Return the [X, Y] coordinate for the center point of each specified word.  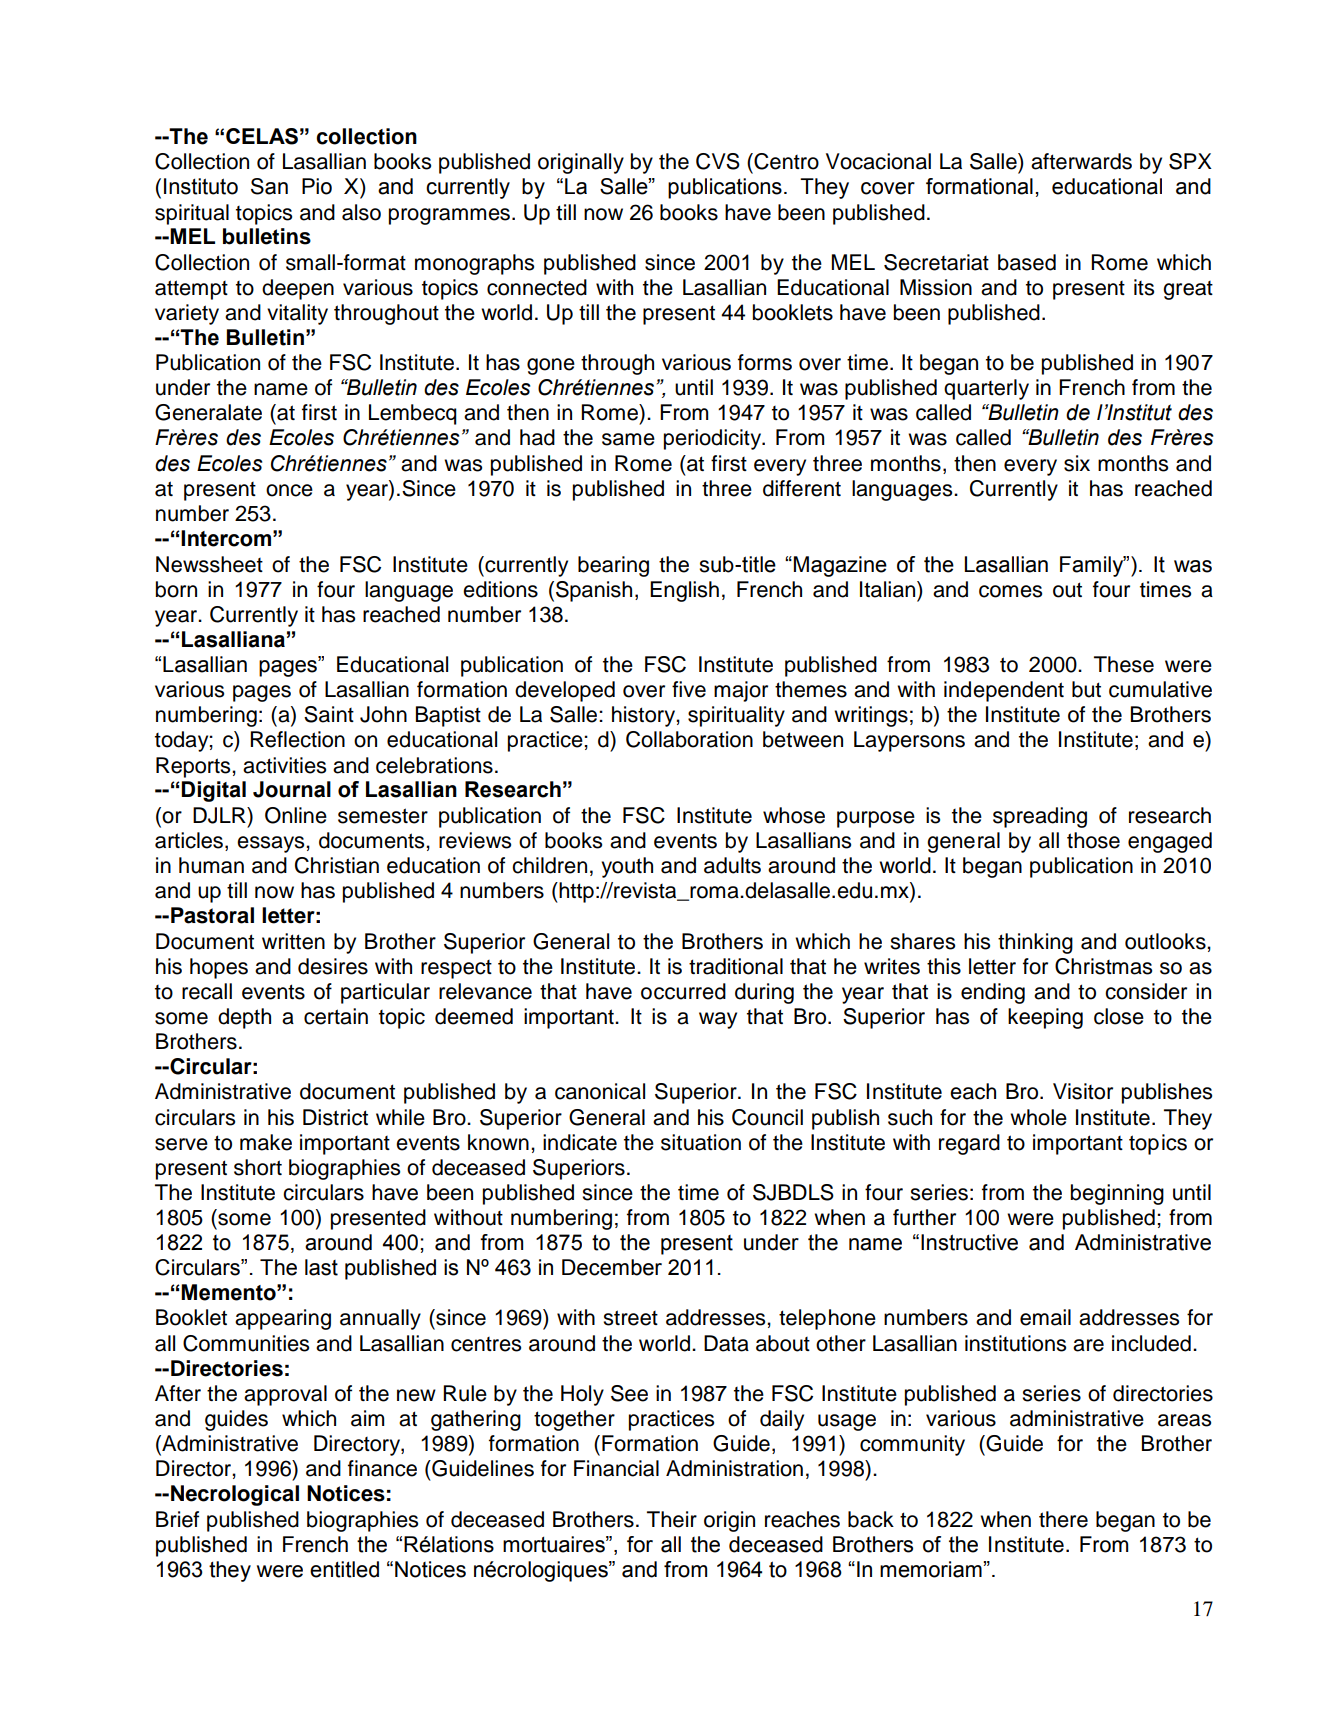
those [1093, 840]
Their [672, 1519]
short [258, 1167]
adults [732, 865]
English [684, 591]
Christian [337, 865]
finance [382, 1468]
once [289, 490]
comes [1010, 591]
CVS [718, 161]
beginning [1117, 1194]
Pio [317, 186]
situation [701, 1142]
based [1027, 262]
